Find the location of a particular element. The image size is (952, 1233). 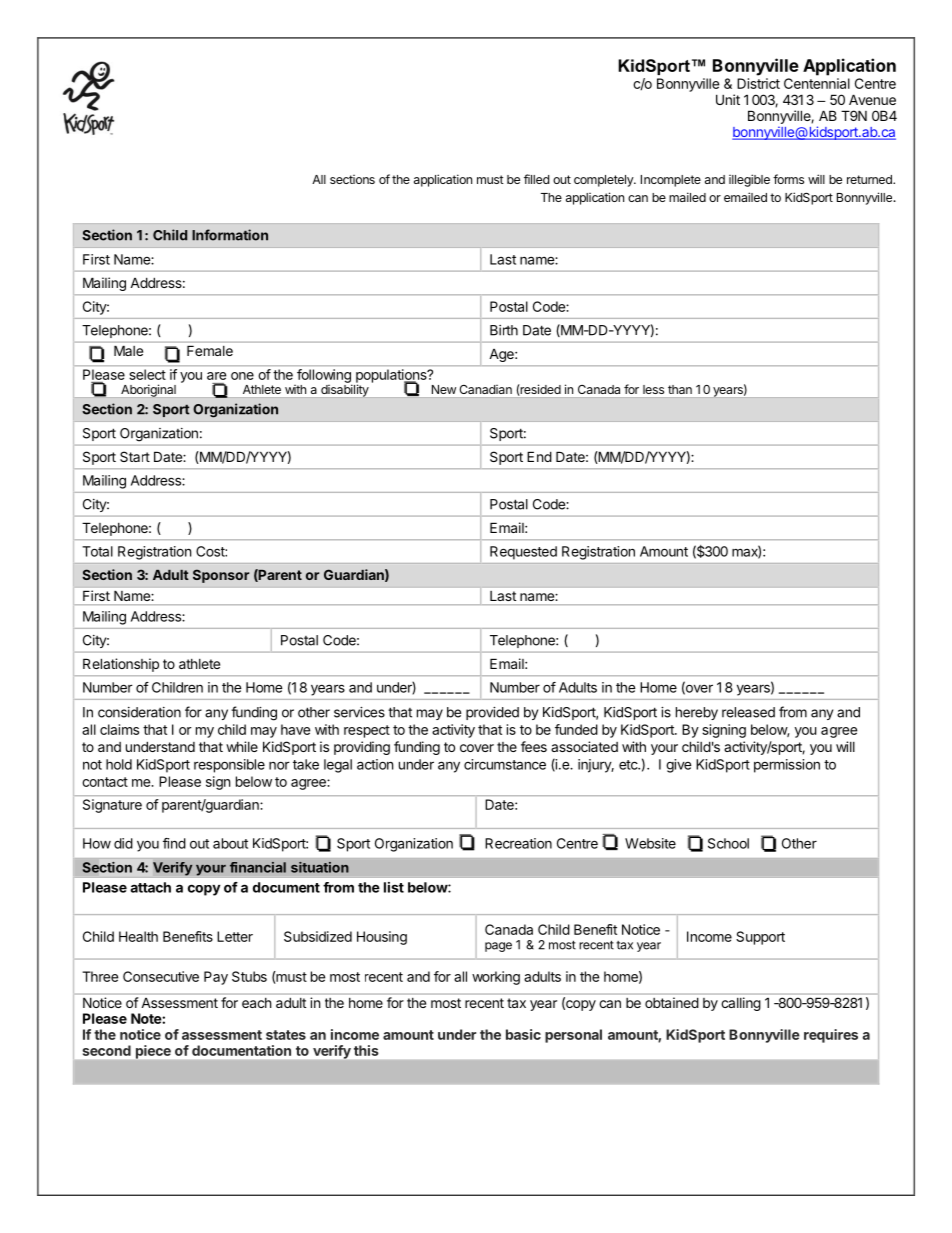

Information is located at coordinates (230, 235).
